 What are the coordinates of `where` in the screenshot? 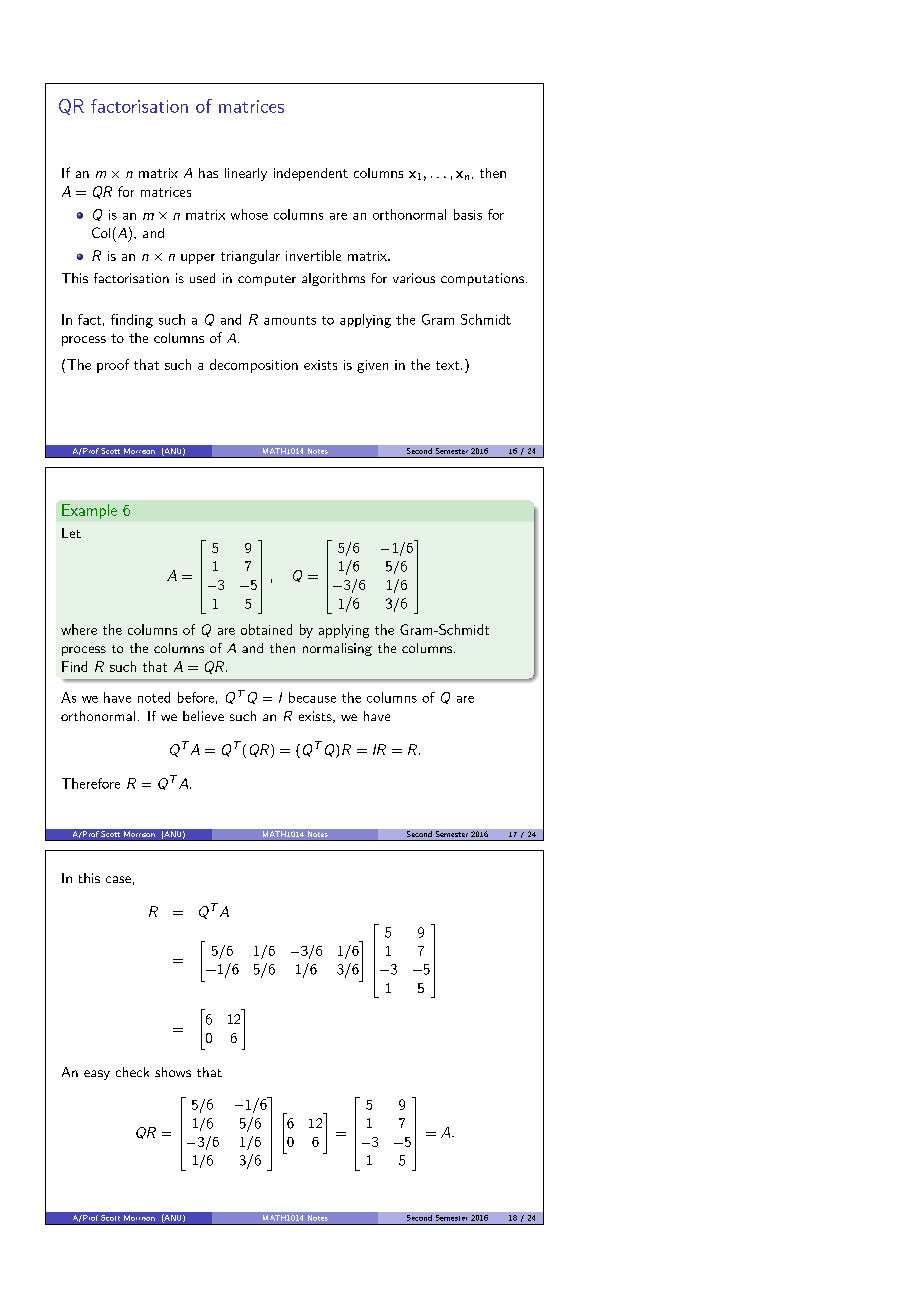 It's located at (79, 629).
